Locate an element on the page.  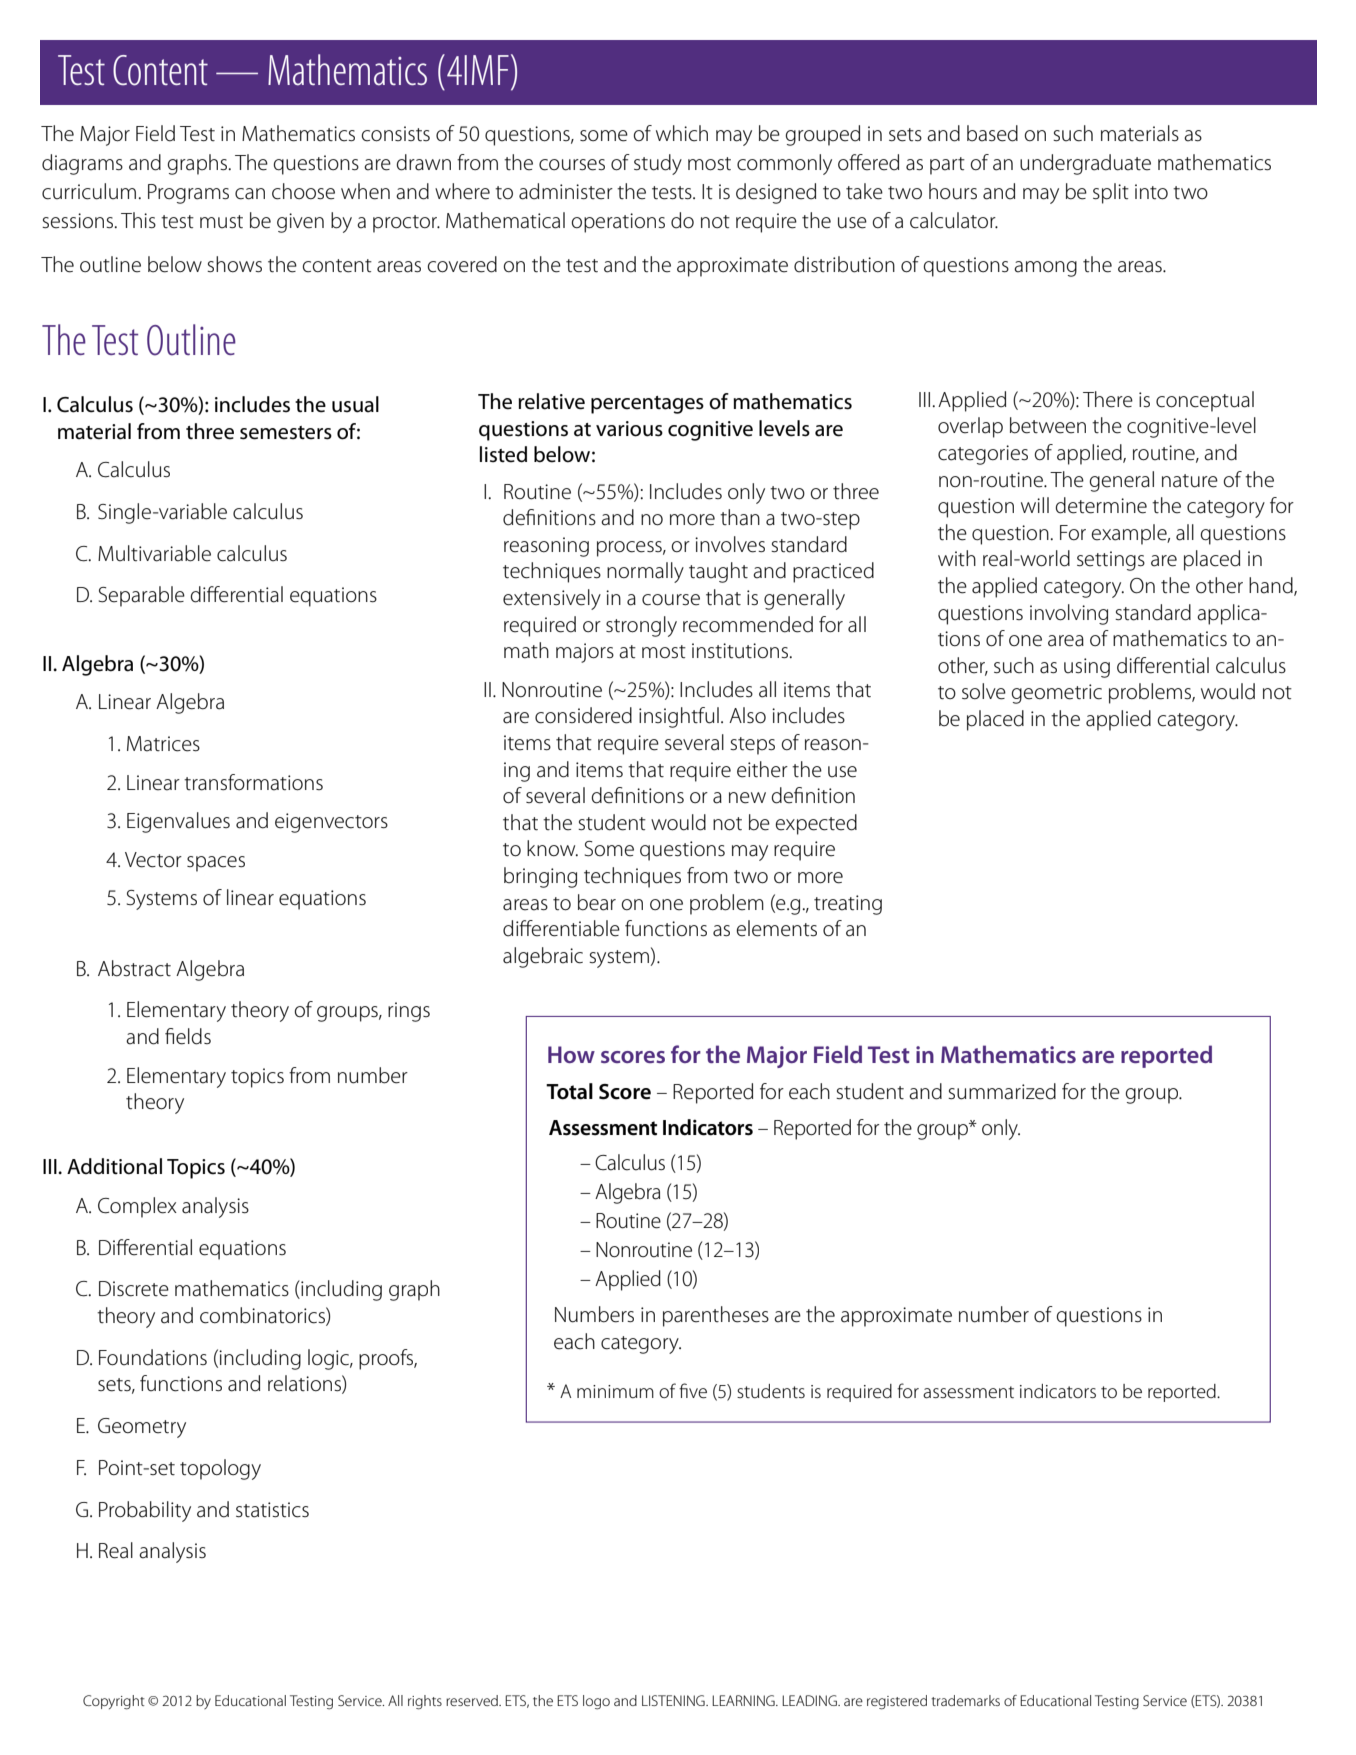
can is located at coordinates (250, 194).
